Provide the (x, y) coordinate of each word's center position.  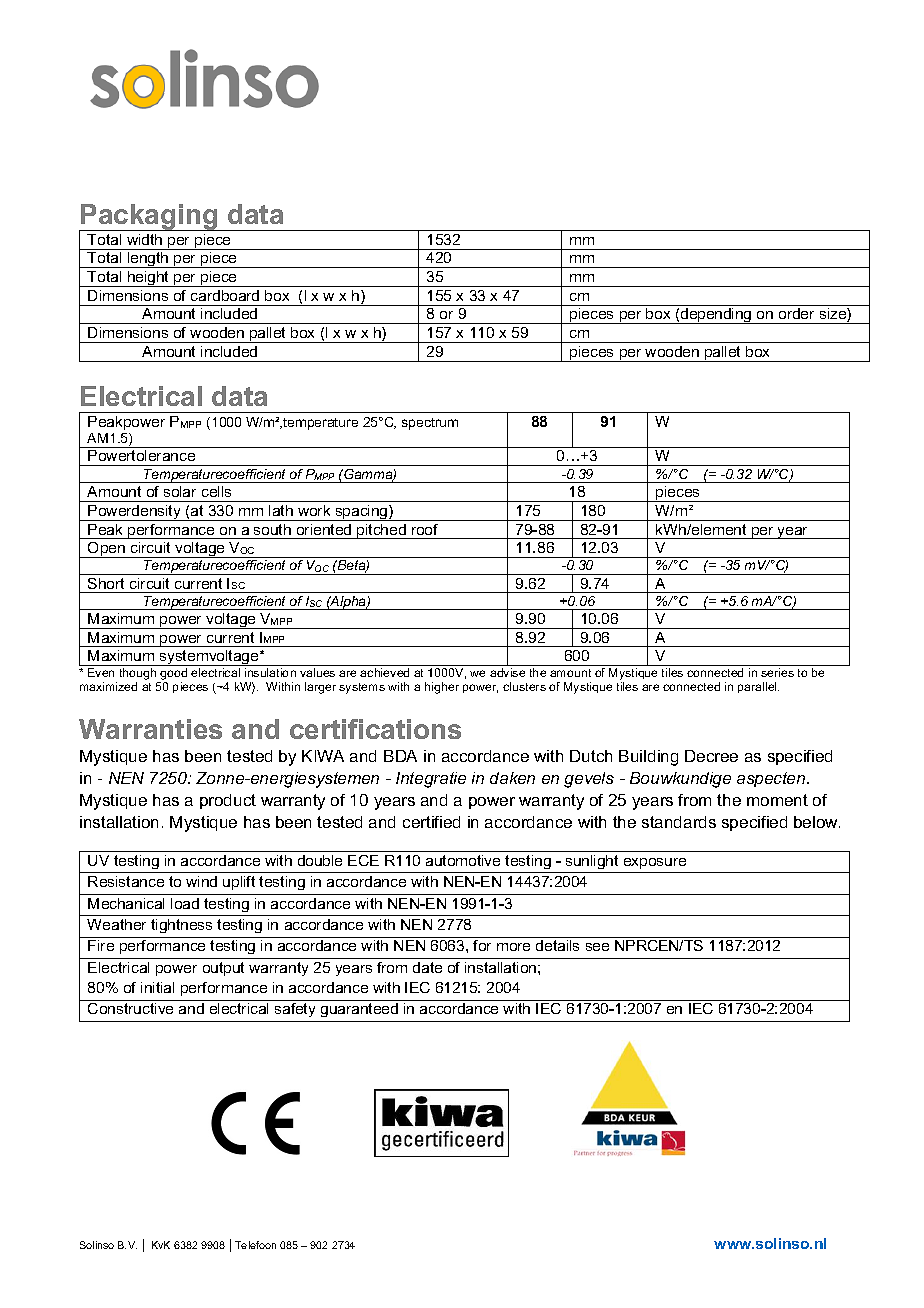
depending (716, 316)
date (427, 967)
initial (157, 987)
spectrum (430, 424)
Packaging (149, 218)
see (597, 947)
